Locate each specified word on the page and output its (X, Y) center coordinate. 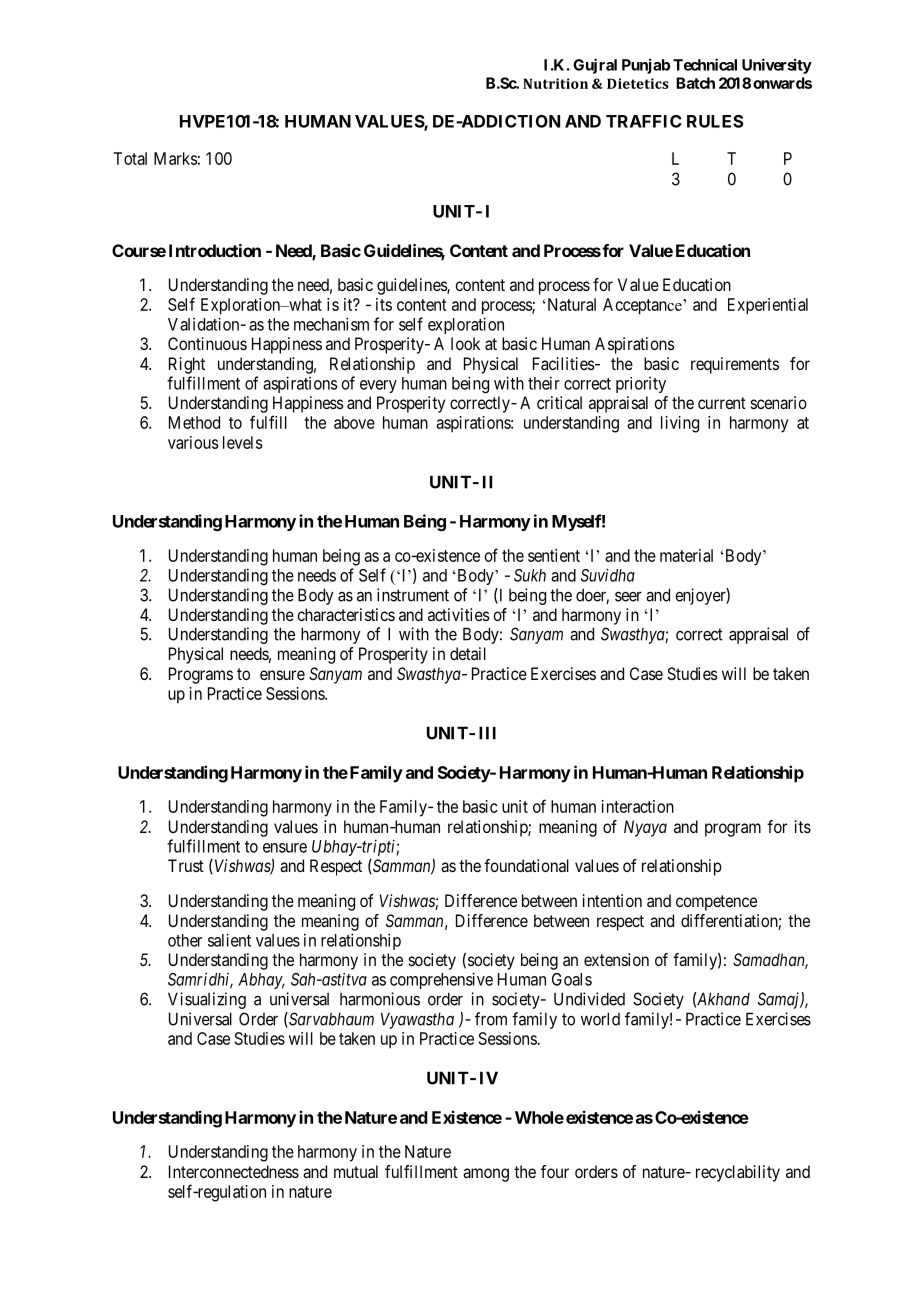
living (680, 424)
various (193, 442)
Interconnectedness (234, 1171)
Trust (186, 865)
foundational (526, 865)
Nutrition (555, 83)
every (378, 386)
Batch (695, 83)
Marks (175, 158)
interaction (638, 806)
